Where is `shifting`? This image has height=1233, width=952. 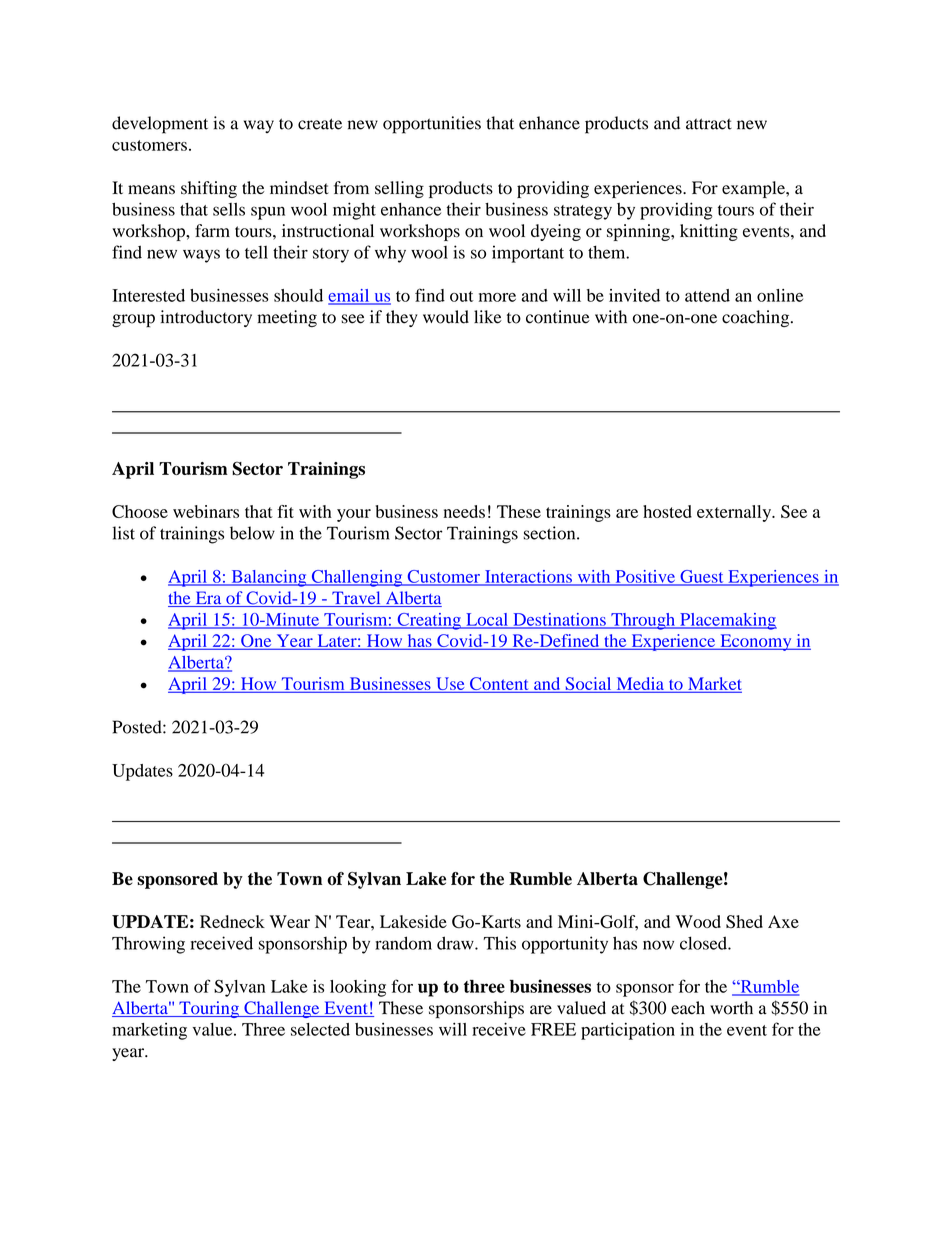
shifting is located at coordinates (209, 189).
